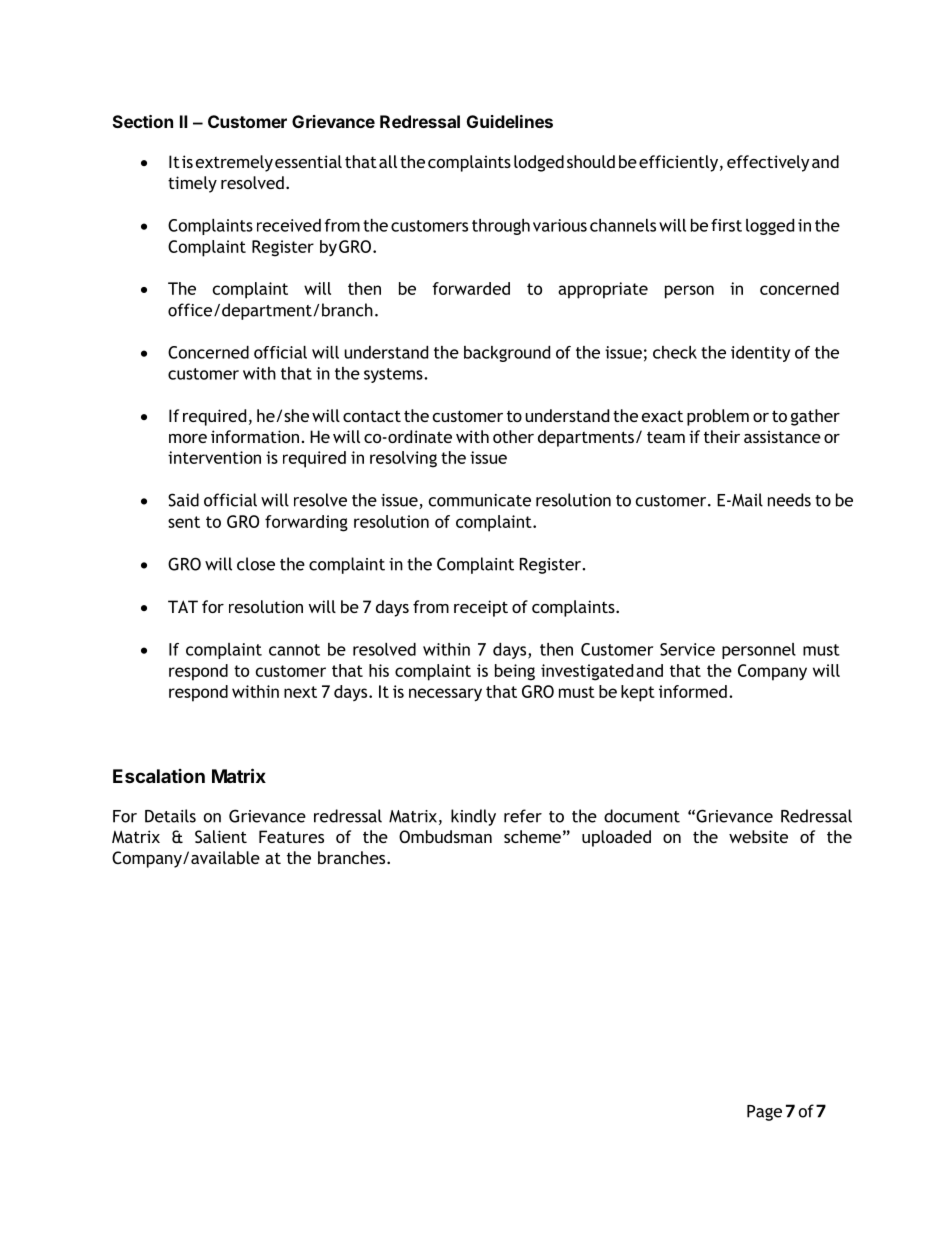  Describe the element at coordinates (510, 121) in the screenshot. I see `Guidelines` at that location.
